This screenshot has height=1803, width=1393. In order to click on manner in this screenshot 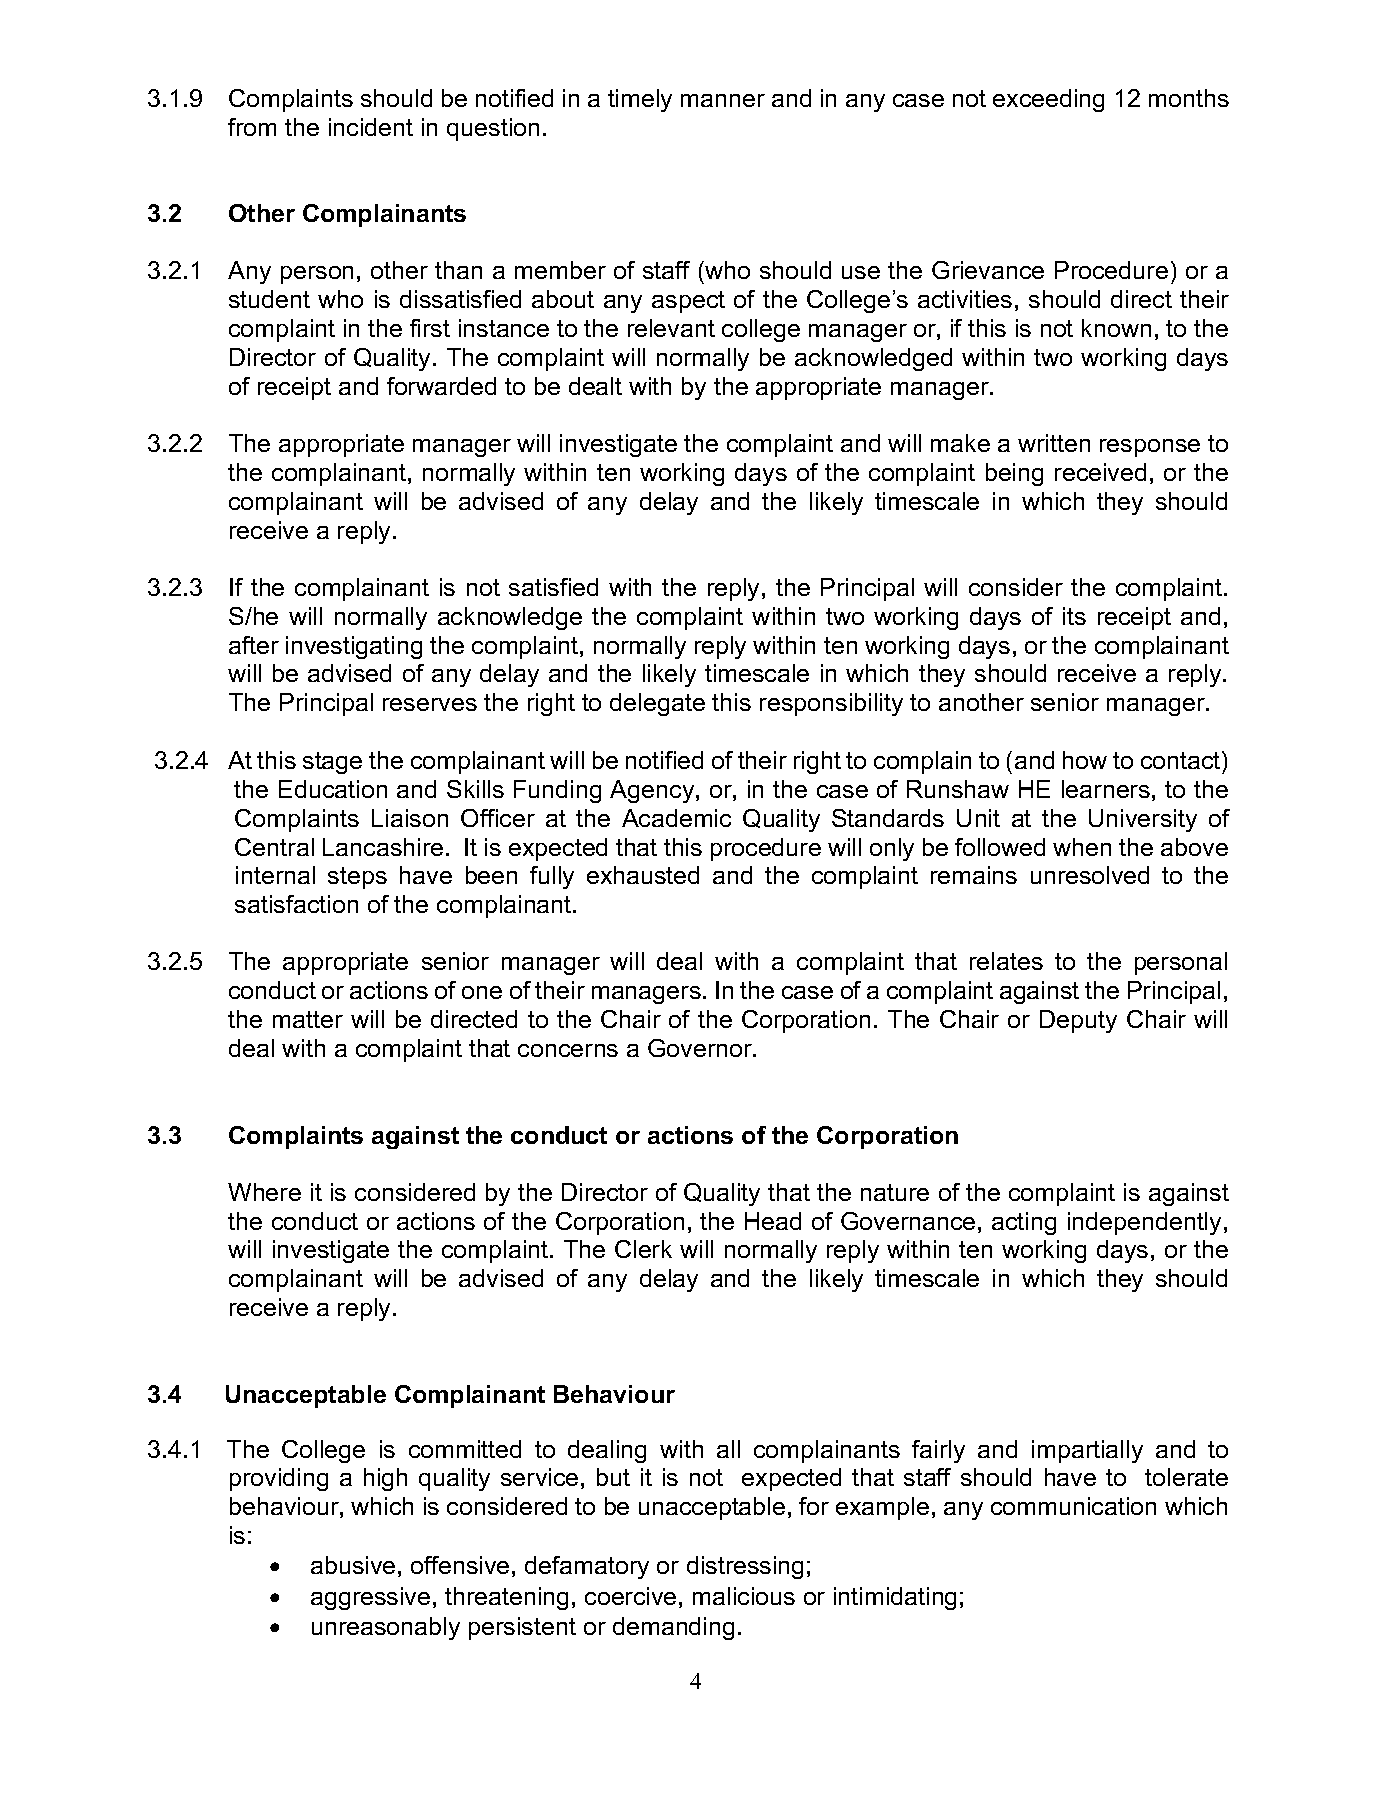, I will do `click(723, 100)`.
